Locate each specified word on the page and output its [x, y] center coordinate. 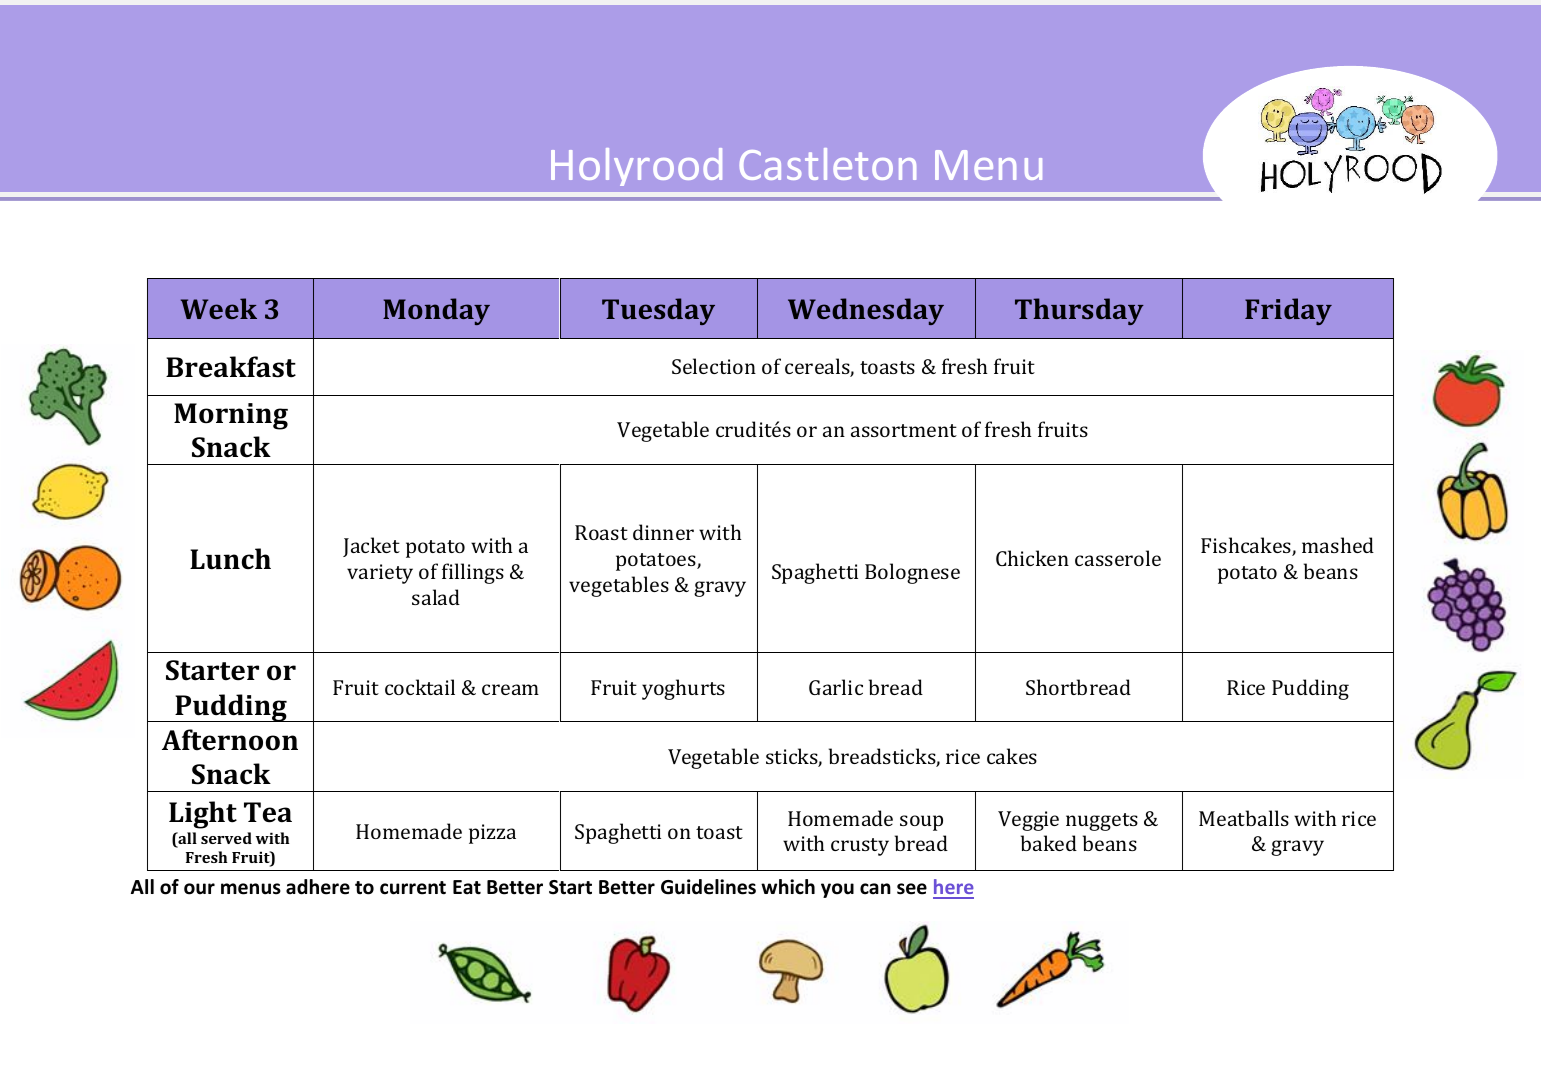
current [413, 888]
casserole [1118, 558]
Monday [436, 311]
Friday [1288, 311]
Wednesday [866, 311]
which [788, 887]
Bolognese [912, 573]
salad [436, 597]
